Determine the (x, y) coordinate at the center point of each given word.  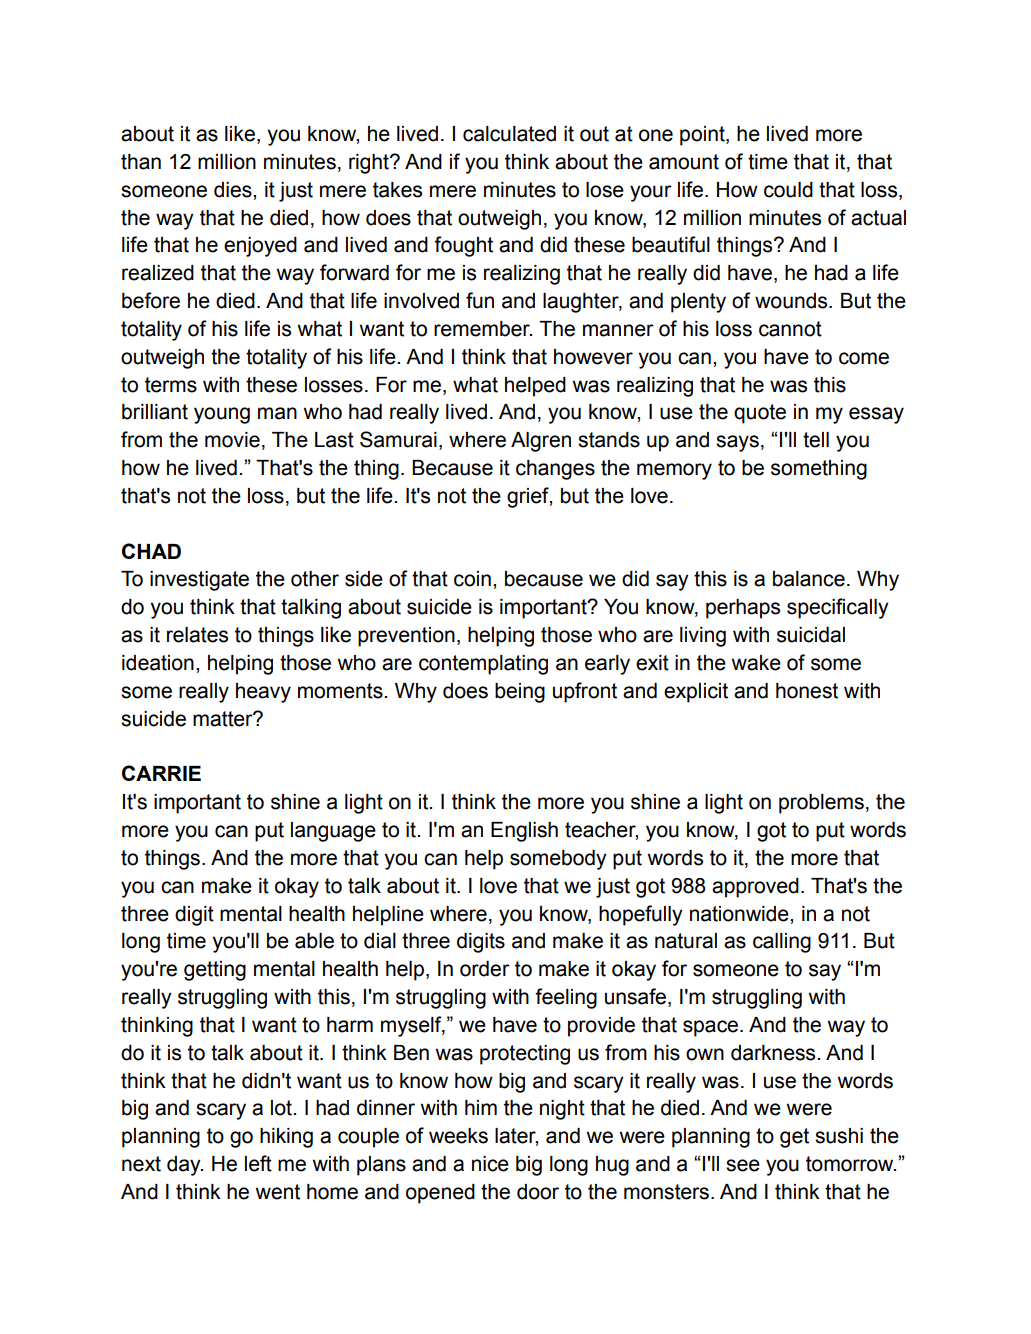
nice (490, 1164)
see (743, 1165)
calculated (509, 134)
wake (756, 663)
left (258, 1163)
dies (234, 190)
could (788, 190)
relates (197, 635)
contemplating (483, 665)
